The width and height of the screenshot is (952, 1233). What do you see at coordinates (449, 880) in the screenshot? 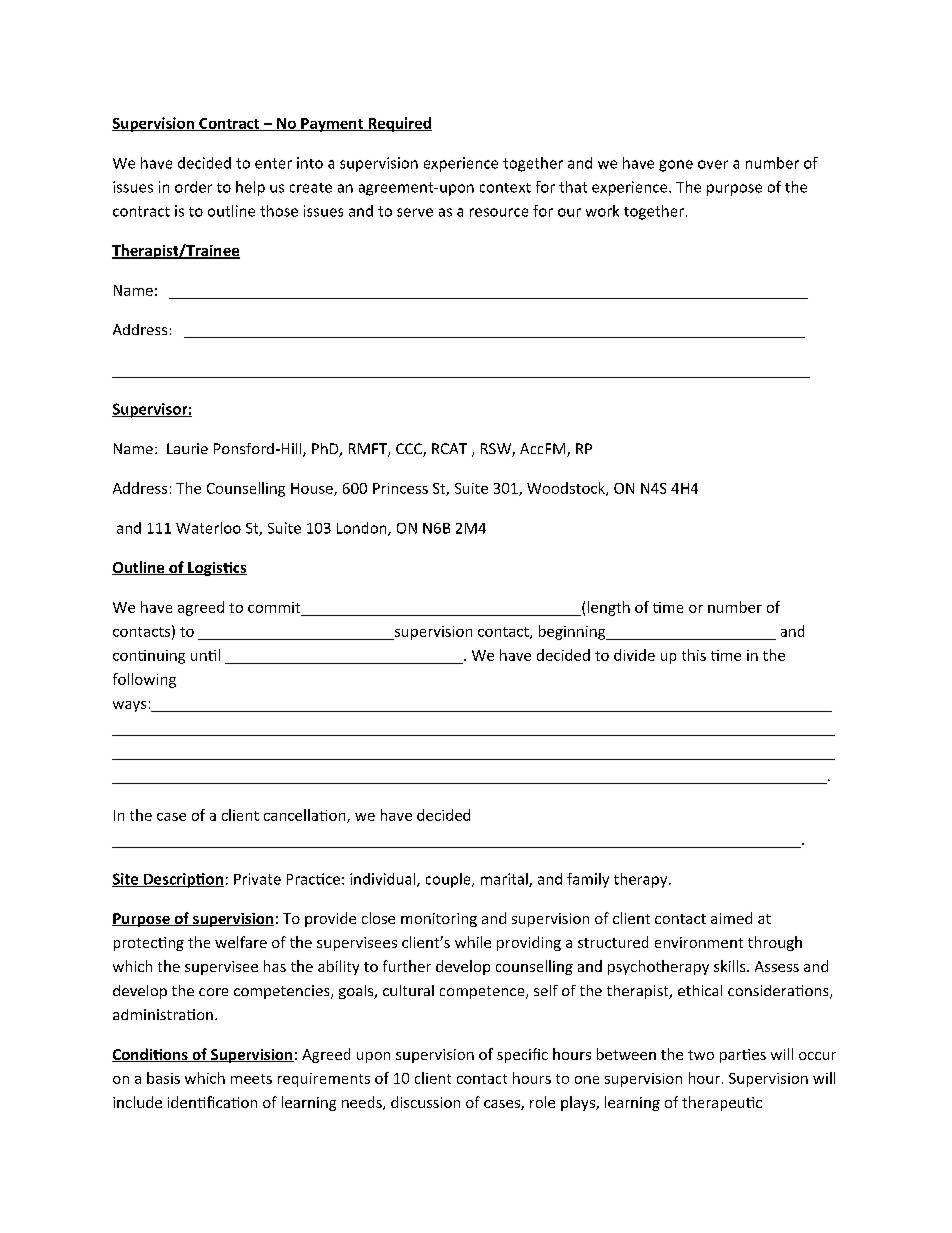
I see `couple` at bounding box center [449, 880].
